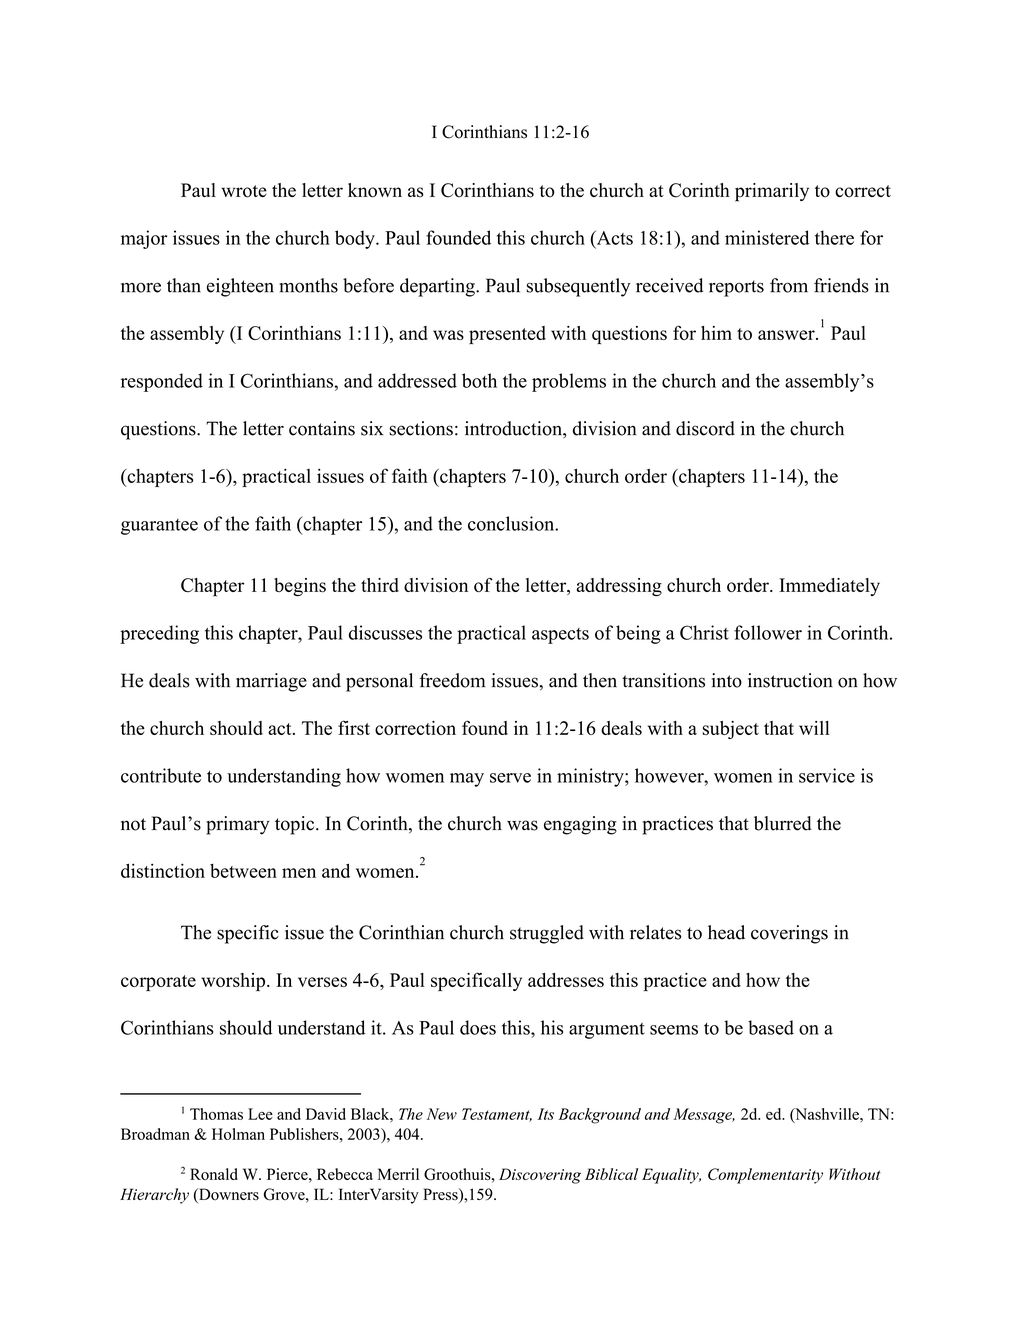 The width and height of the document is (1023, 1324). I want to click on departing, so click(438, 287).
